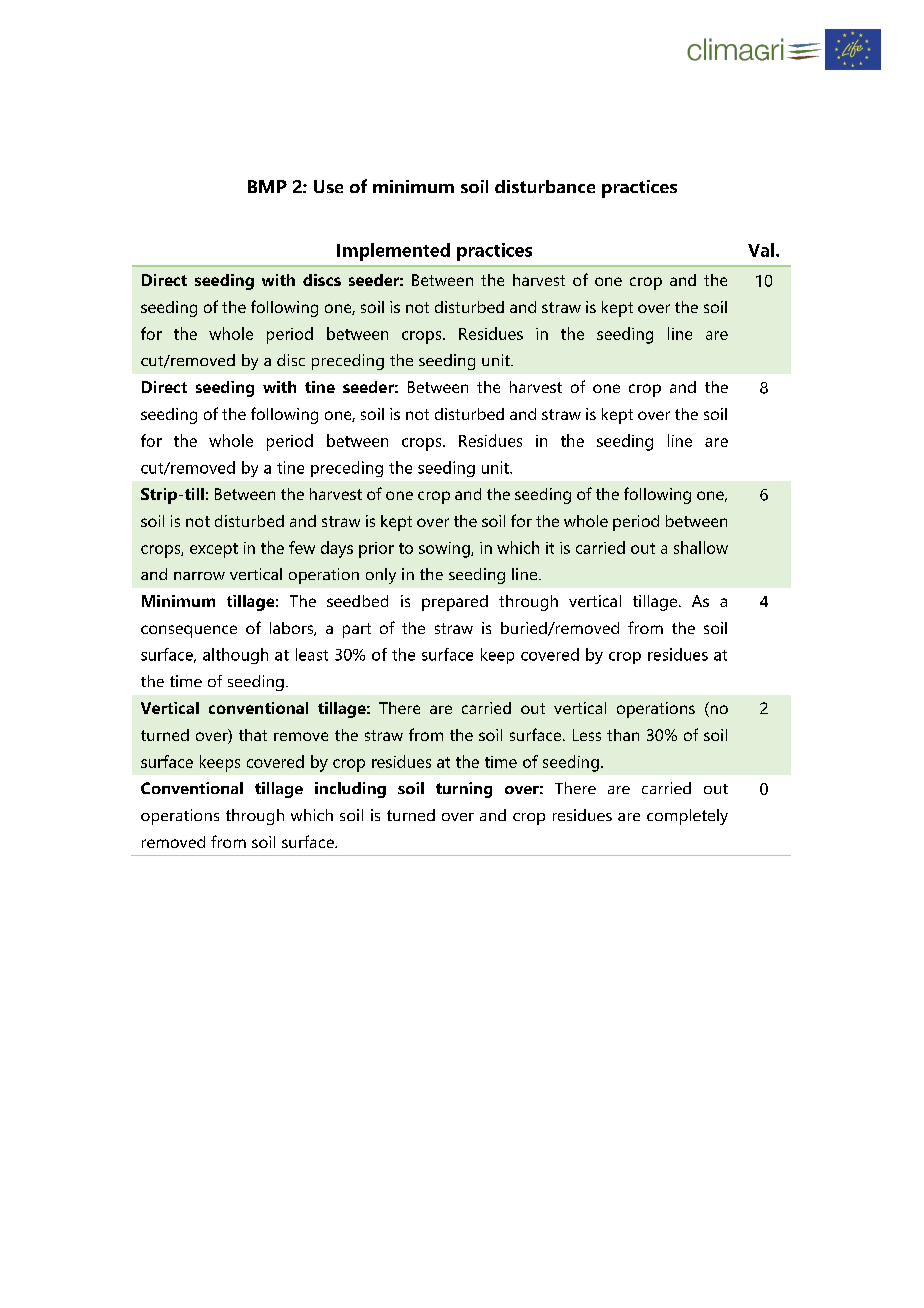 This page has width=924, height=1308. What do you see at coordinates (545, 186) in the page?
I see `disturbance` at bounding box center [545, 186].
